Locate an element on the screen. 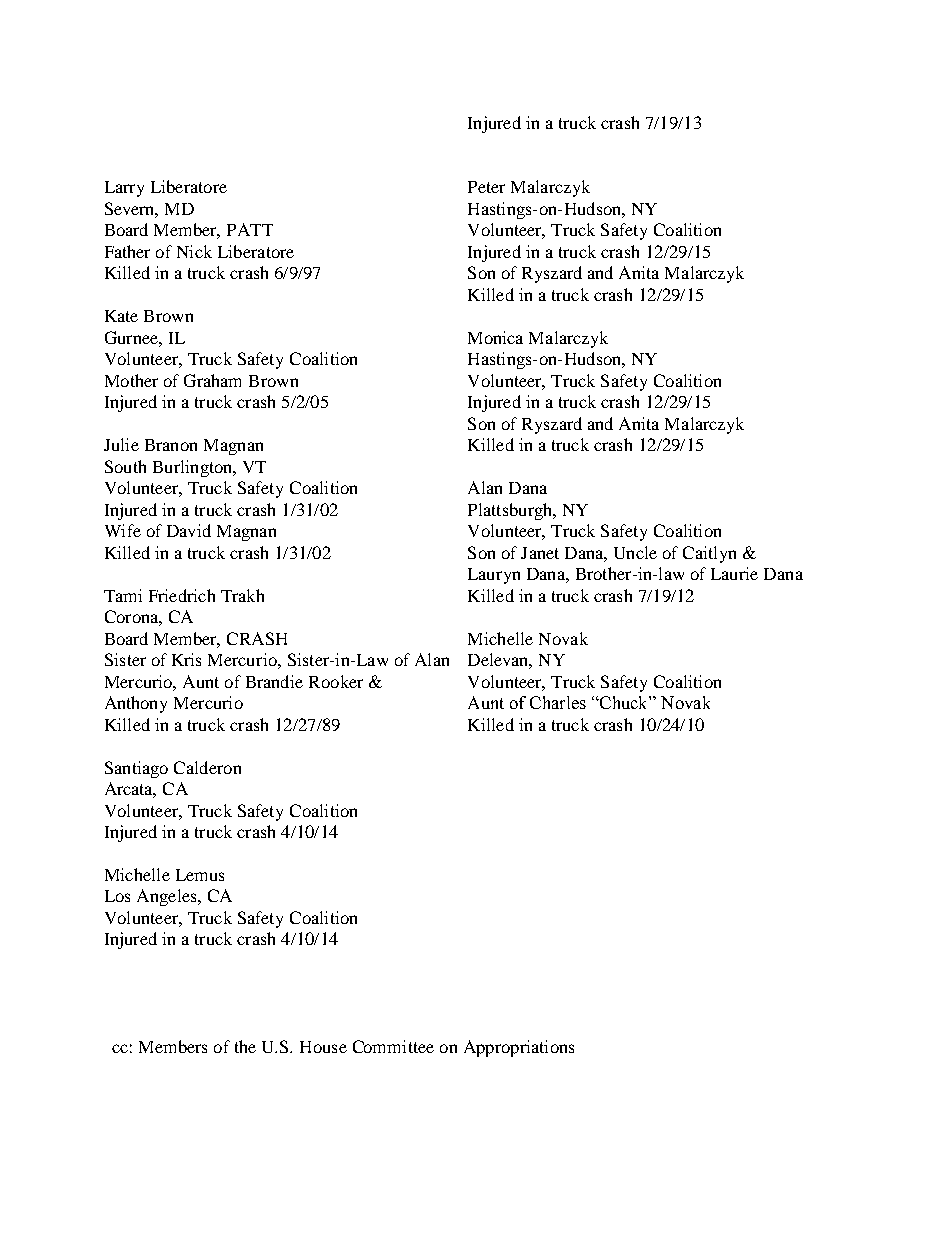  House is located at coordinates (323, 1047).
